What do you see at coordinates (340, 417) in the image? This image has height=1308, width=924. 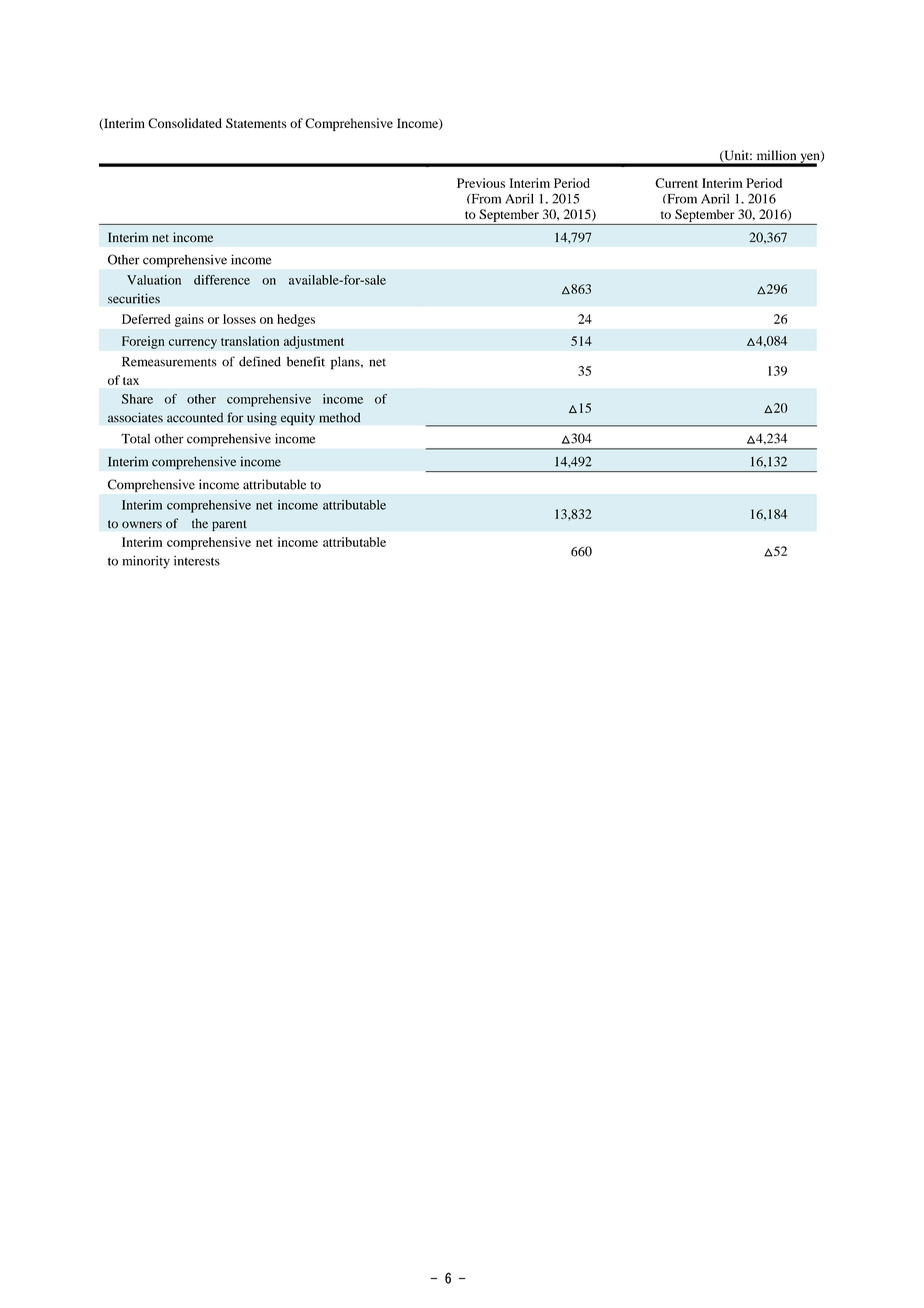 I see `method` at bounding box center [340, 417].
